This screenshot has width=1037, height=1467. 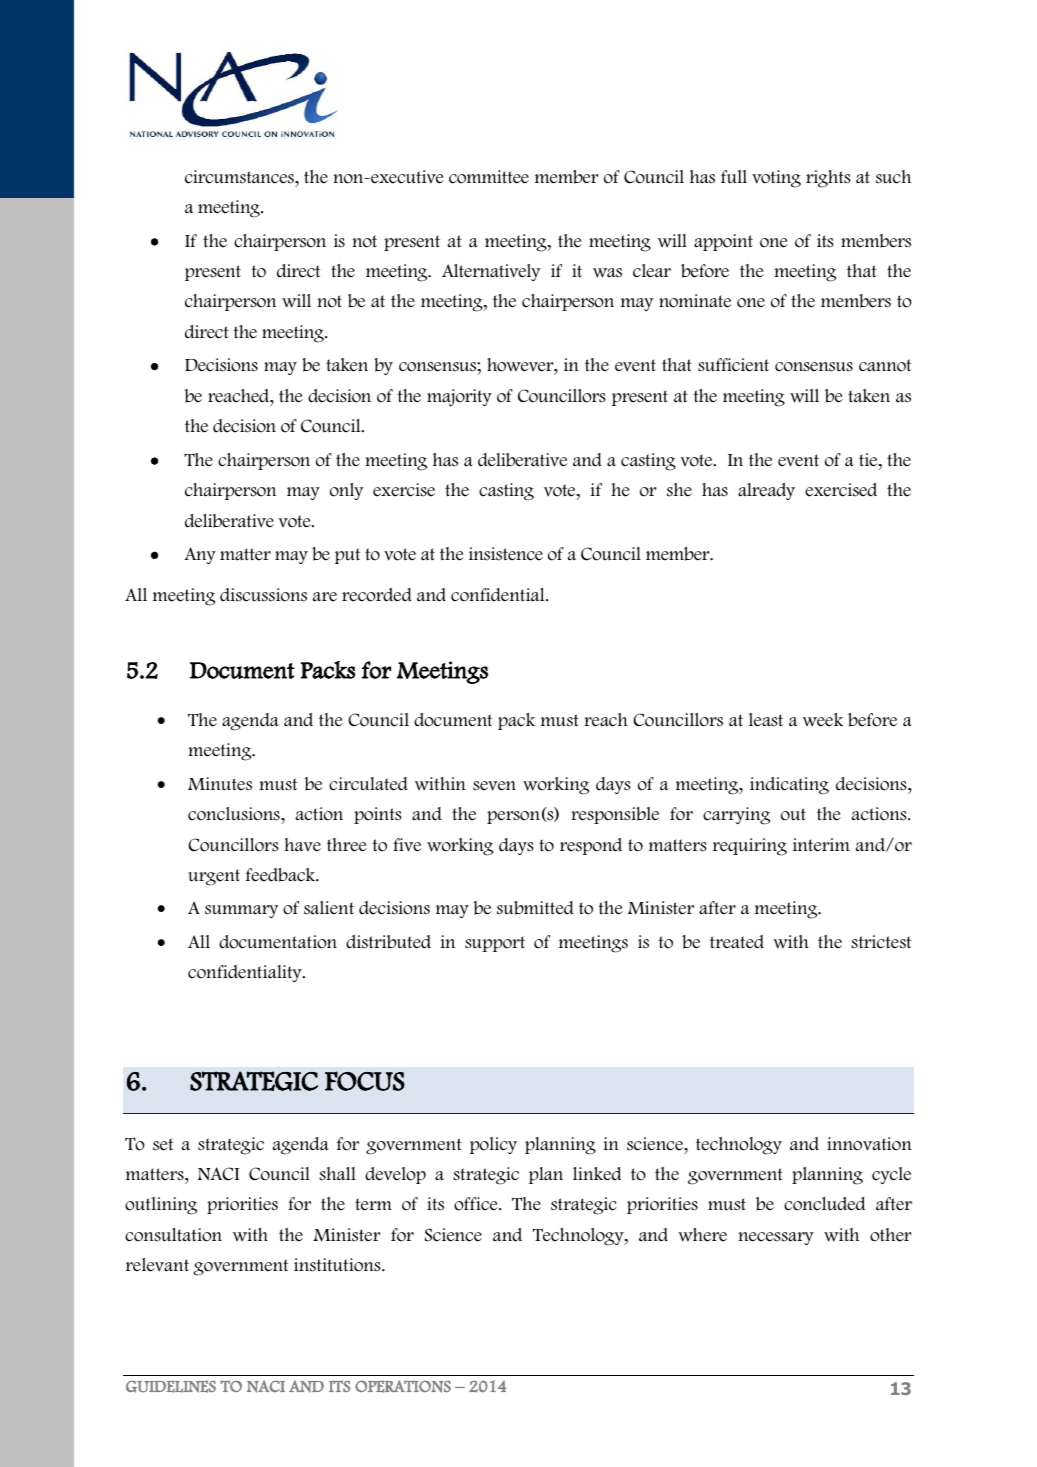 What do you see at coordinates (220, 784) in the screenshot?
I see `Minutes` at bounding box center [220, 784].
